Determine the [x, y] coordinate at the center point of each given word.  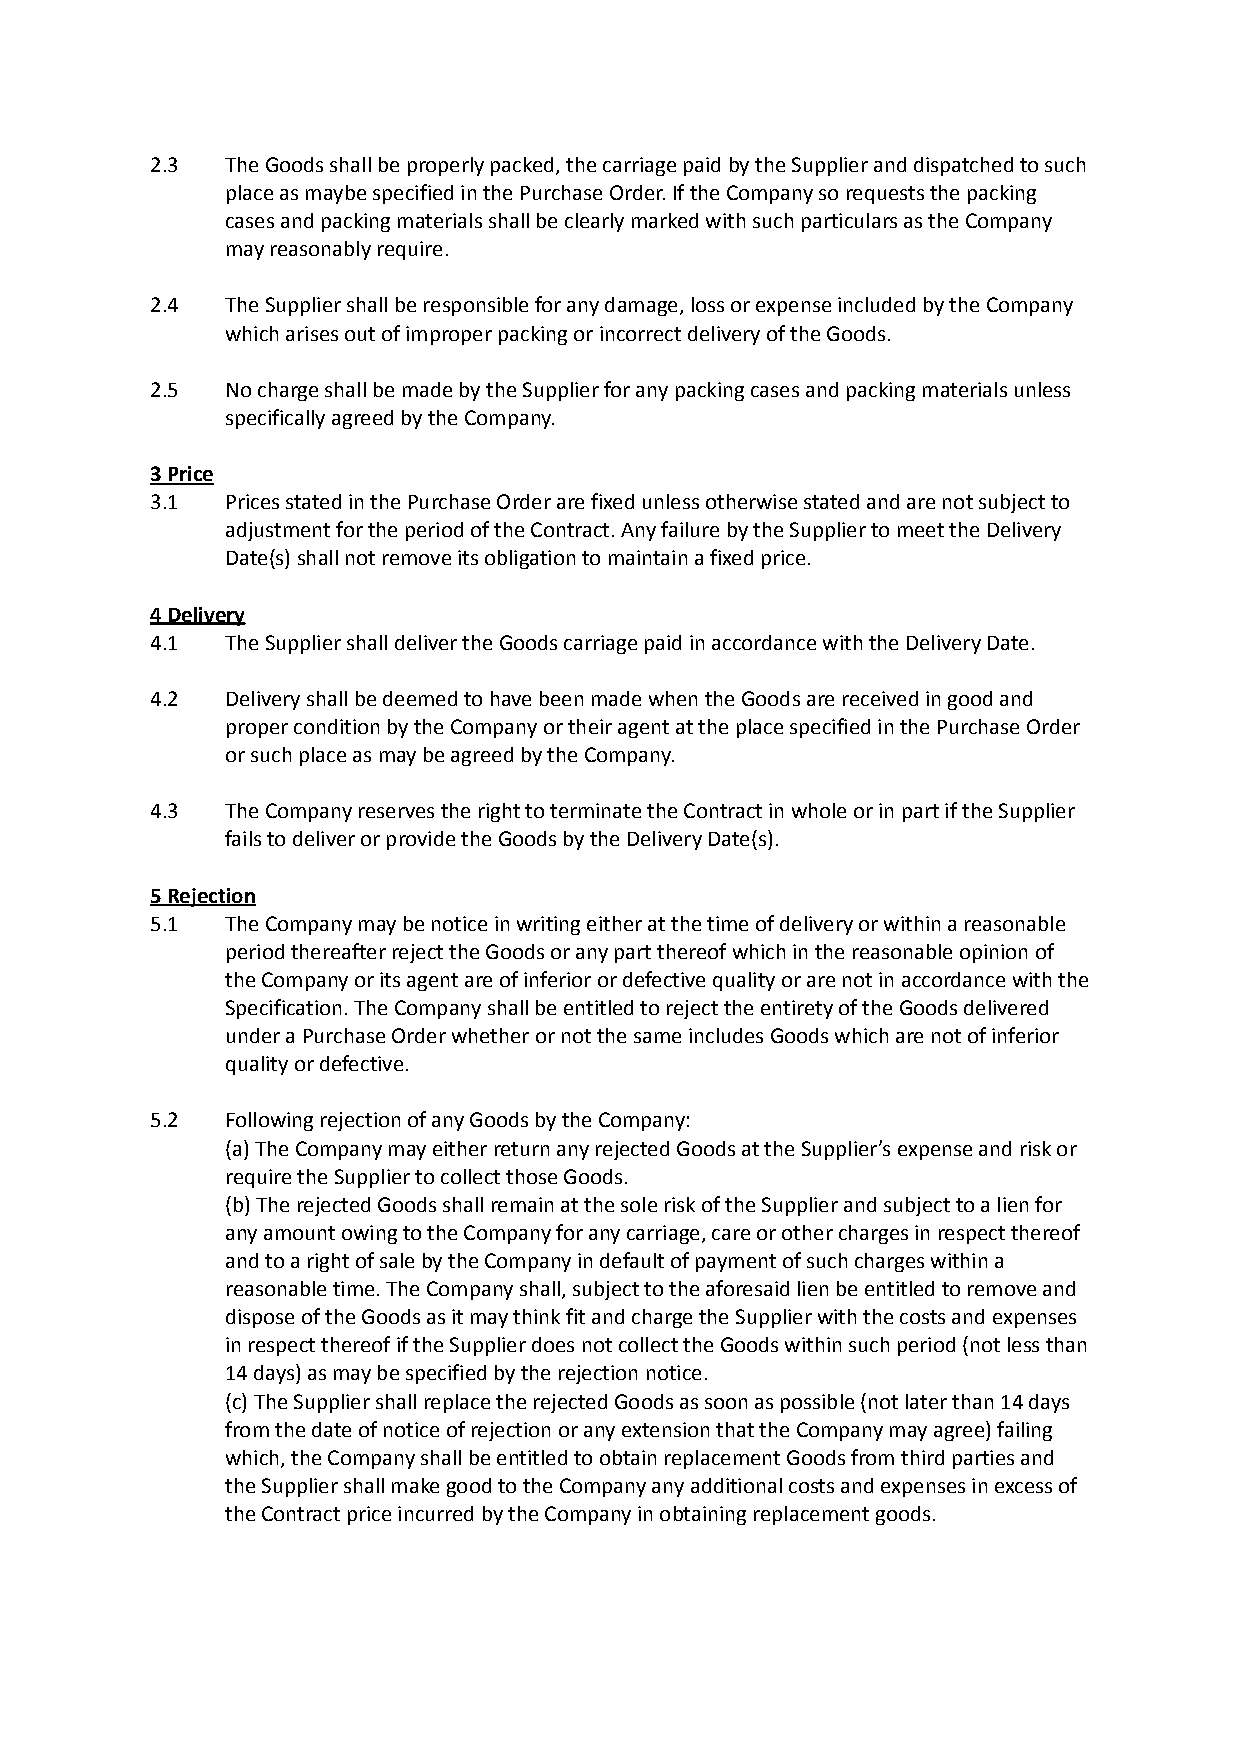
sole [639, 1204]
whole [819, 810]
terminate [595, 810]
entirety [797, 1009]
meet [921, 530]
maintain [648, 557]
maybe [336, 194]
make [415, 1485]
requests [885, 195]
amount [299, 1233]
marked [665, 220]
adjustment [278, 531]
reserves [396, 812]
